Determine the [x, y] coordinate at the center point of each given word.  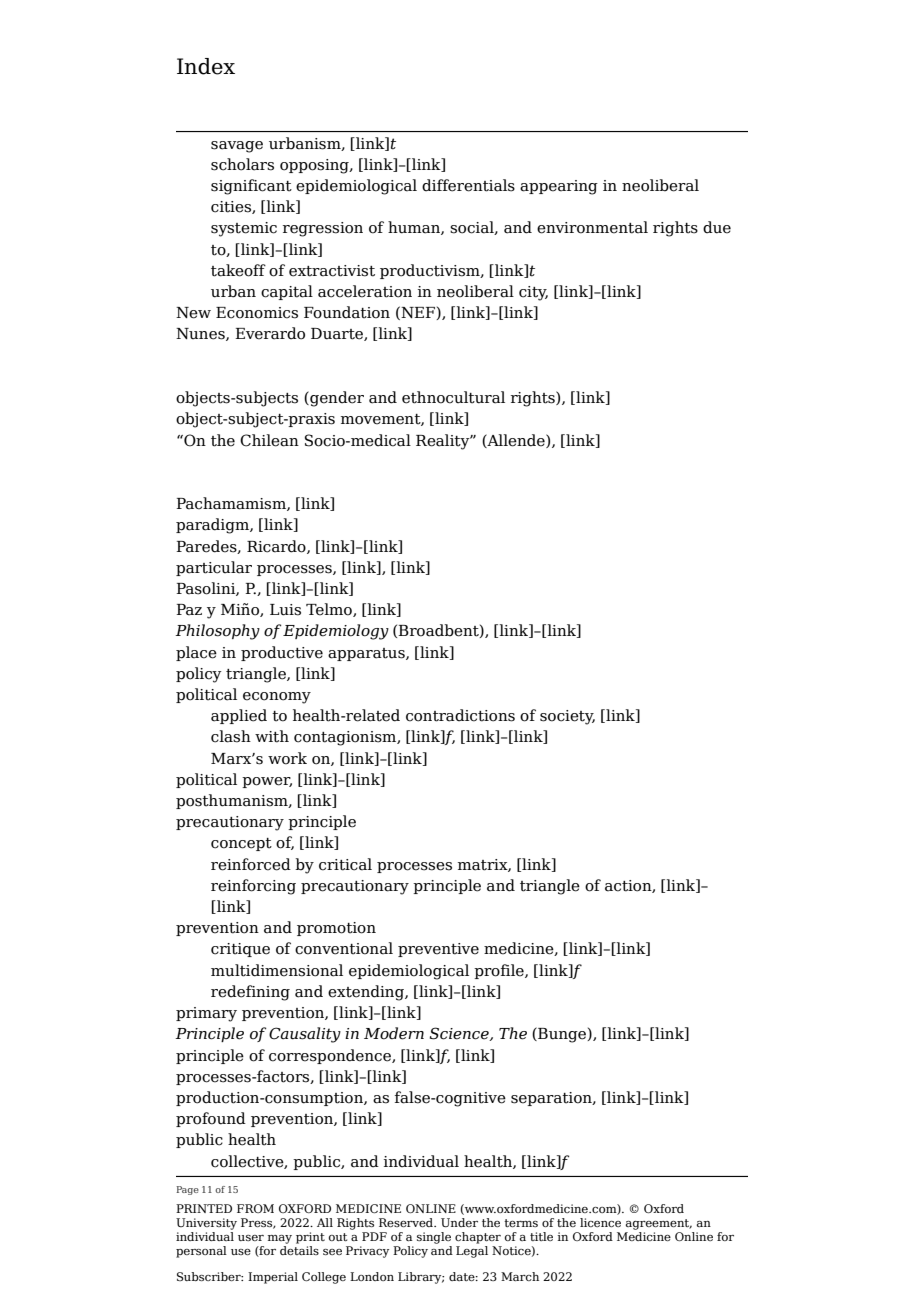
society [567, 717]
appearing [559, 187]
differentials [468, 185]
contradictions [460, 715]
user [251, 1238]
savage [237, 147]
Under [459, 1222]
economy [277, 698]
